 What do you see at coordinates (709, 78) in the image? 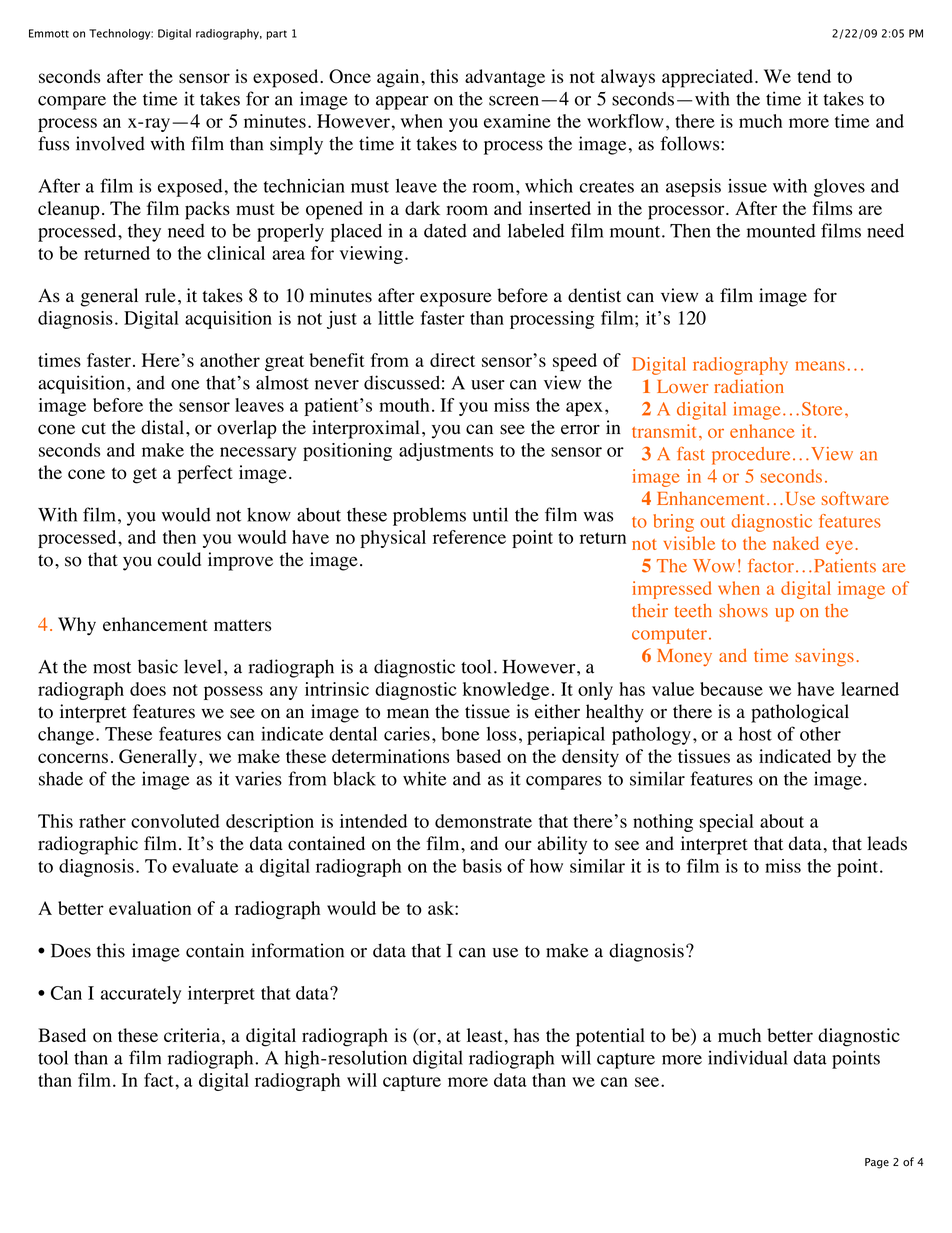
I see `appreciated` at bounding box center [709, 78].
